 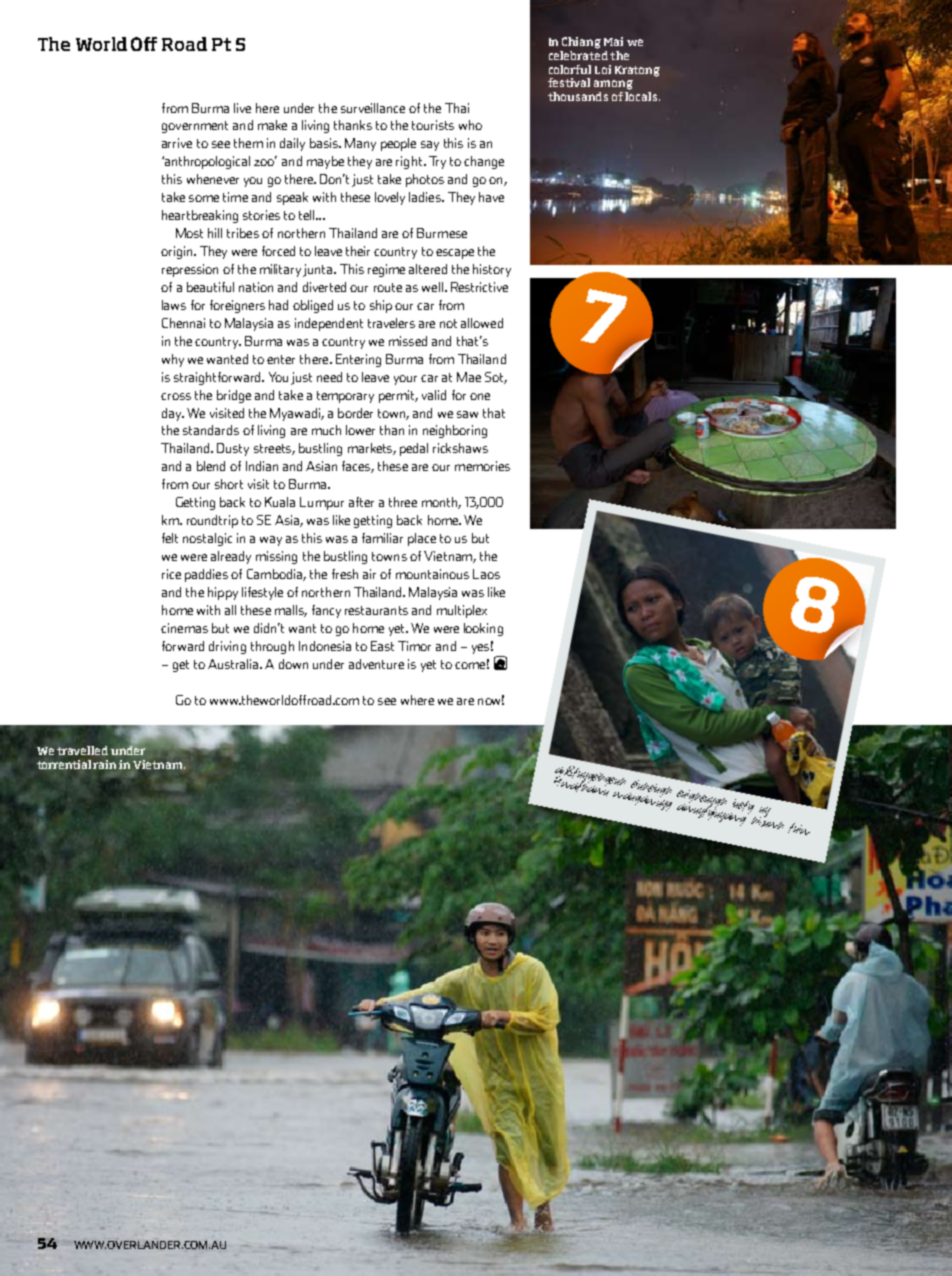 What do you see at coordinates (195, 127) in the screenshot?
I see `government` at bounding box center [195, 127].
